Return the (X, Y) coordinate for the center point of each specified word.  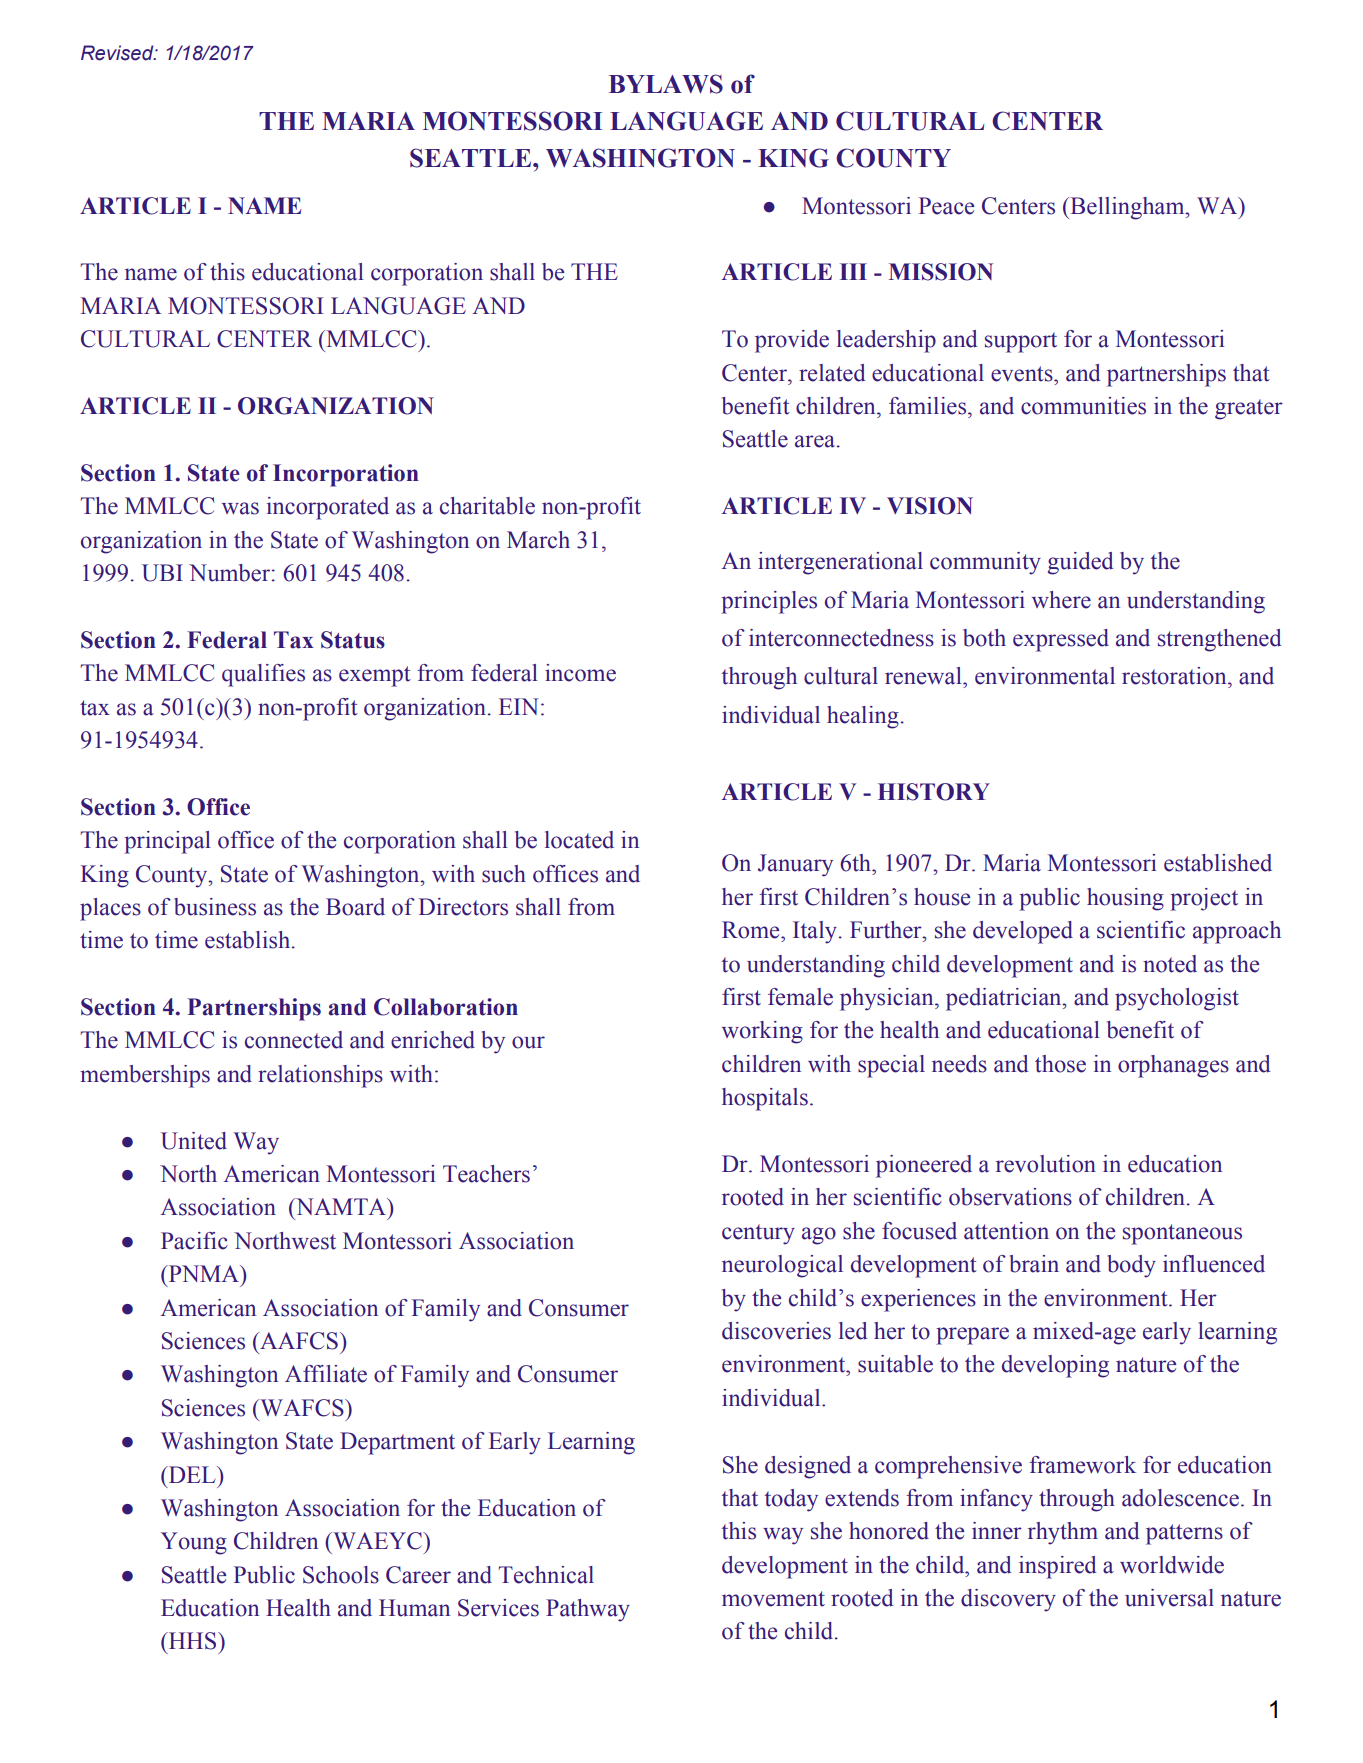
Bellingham (1127, 208)
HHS (192, 1641)
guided (1081, 563)
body (1131, 1266)
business (215, 907)
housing (1125, 899)
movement (773, 1599)
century (758, 1234)
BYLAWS (666, 84)
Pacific (194, 1241)
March (538, 540)
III (853, 271)
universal (1169, 1598)
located (579, 840)
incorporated (328, 508)
